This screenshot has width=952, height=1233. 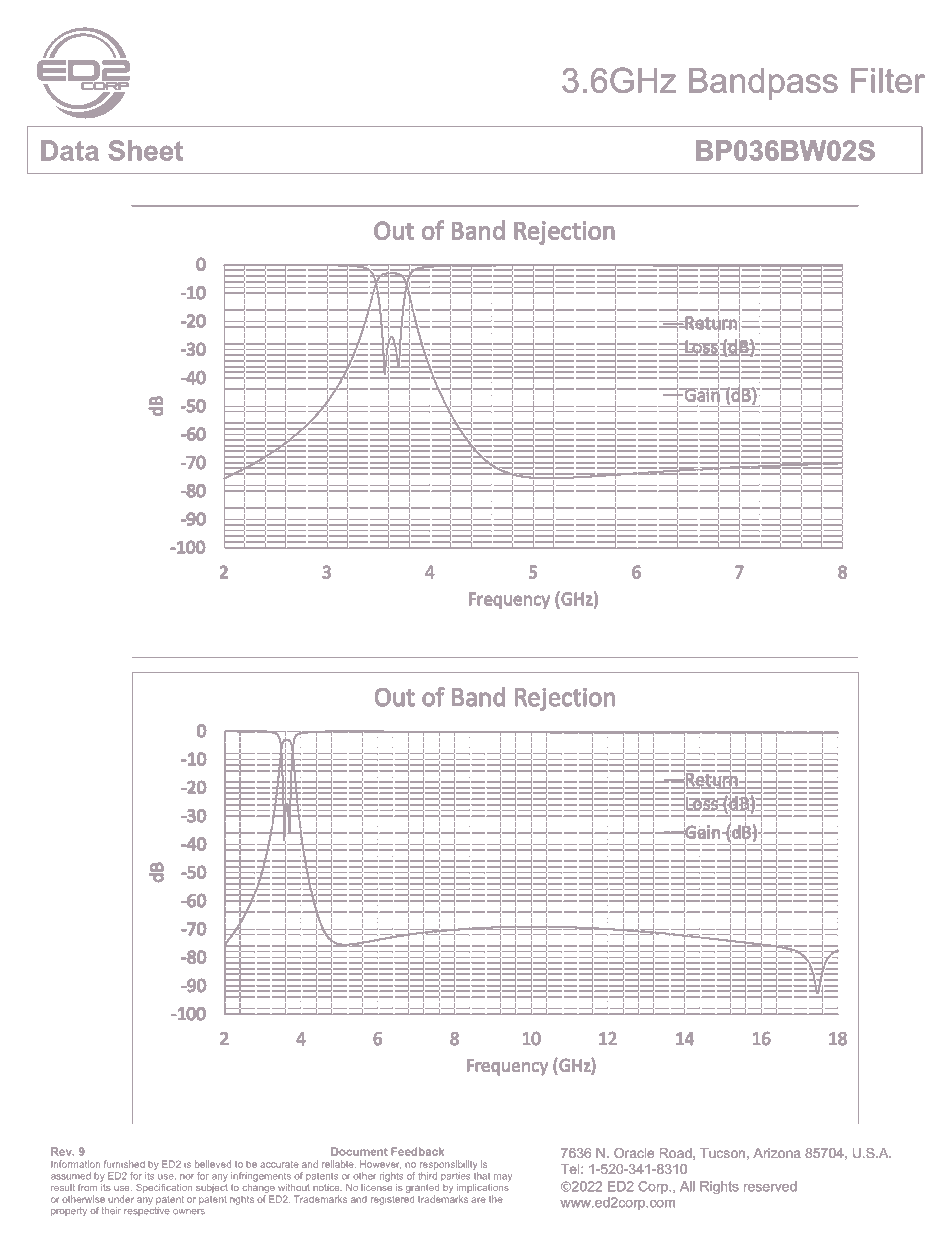 What do you see at coordinates (359, 1151) in the screenshot?
I see `Document` at bounding box center [359, 1151].
